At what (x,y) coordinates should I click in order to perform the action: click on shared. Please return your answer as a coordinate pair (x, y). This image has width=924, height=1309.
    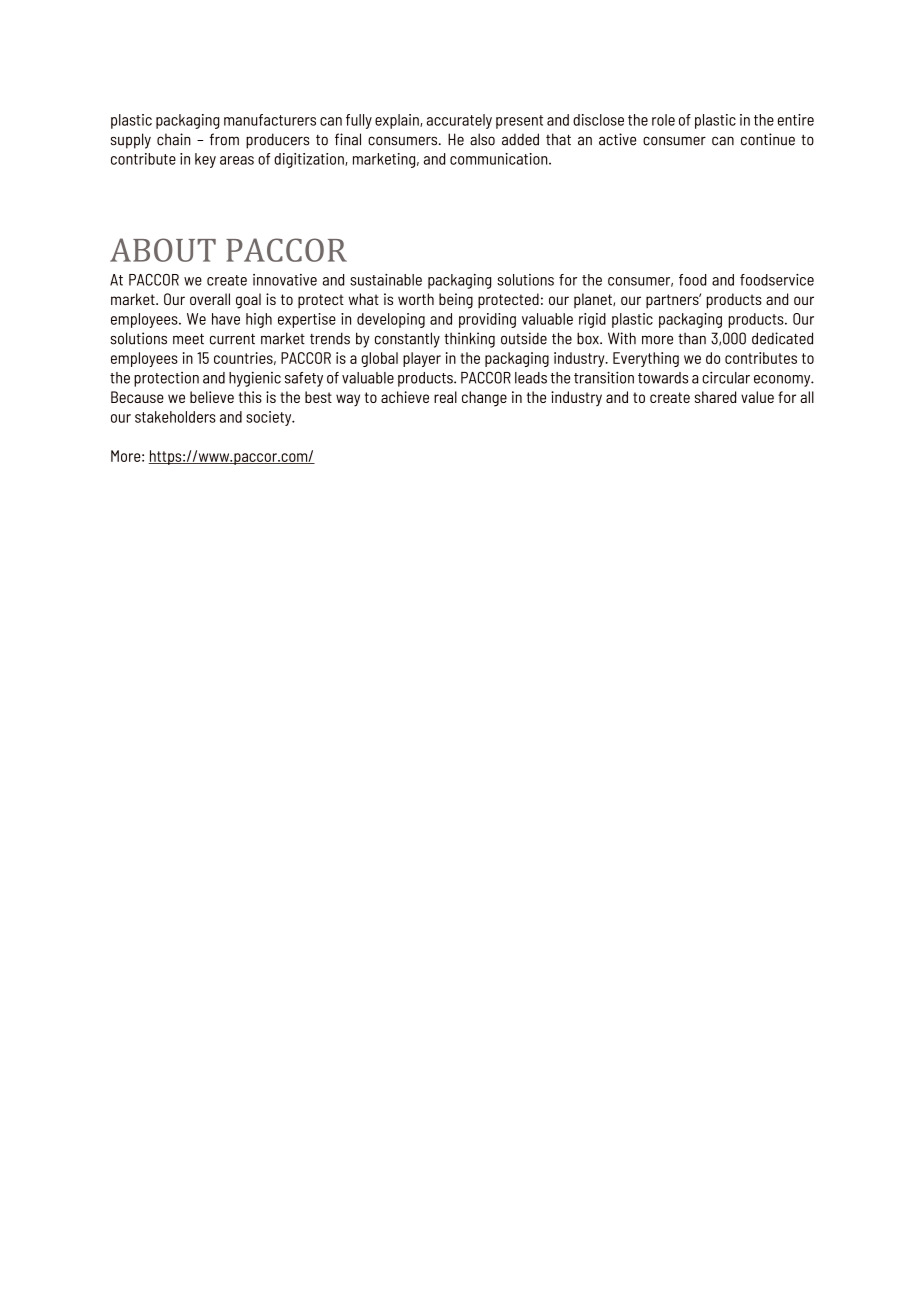
    Looking at the image, I should click on (715, 397).
